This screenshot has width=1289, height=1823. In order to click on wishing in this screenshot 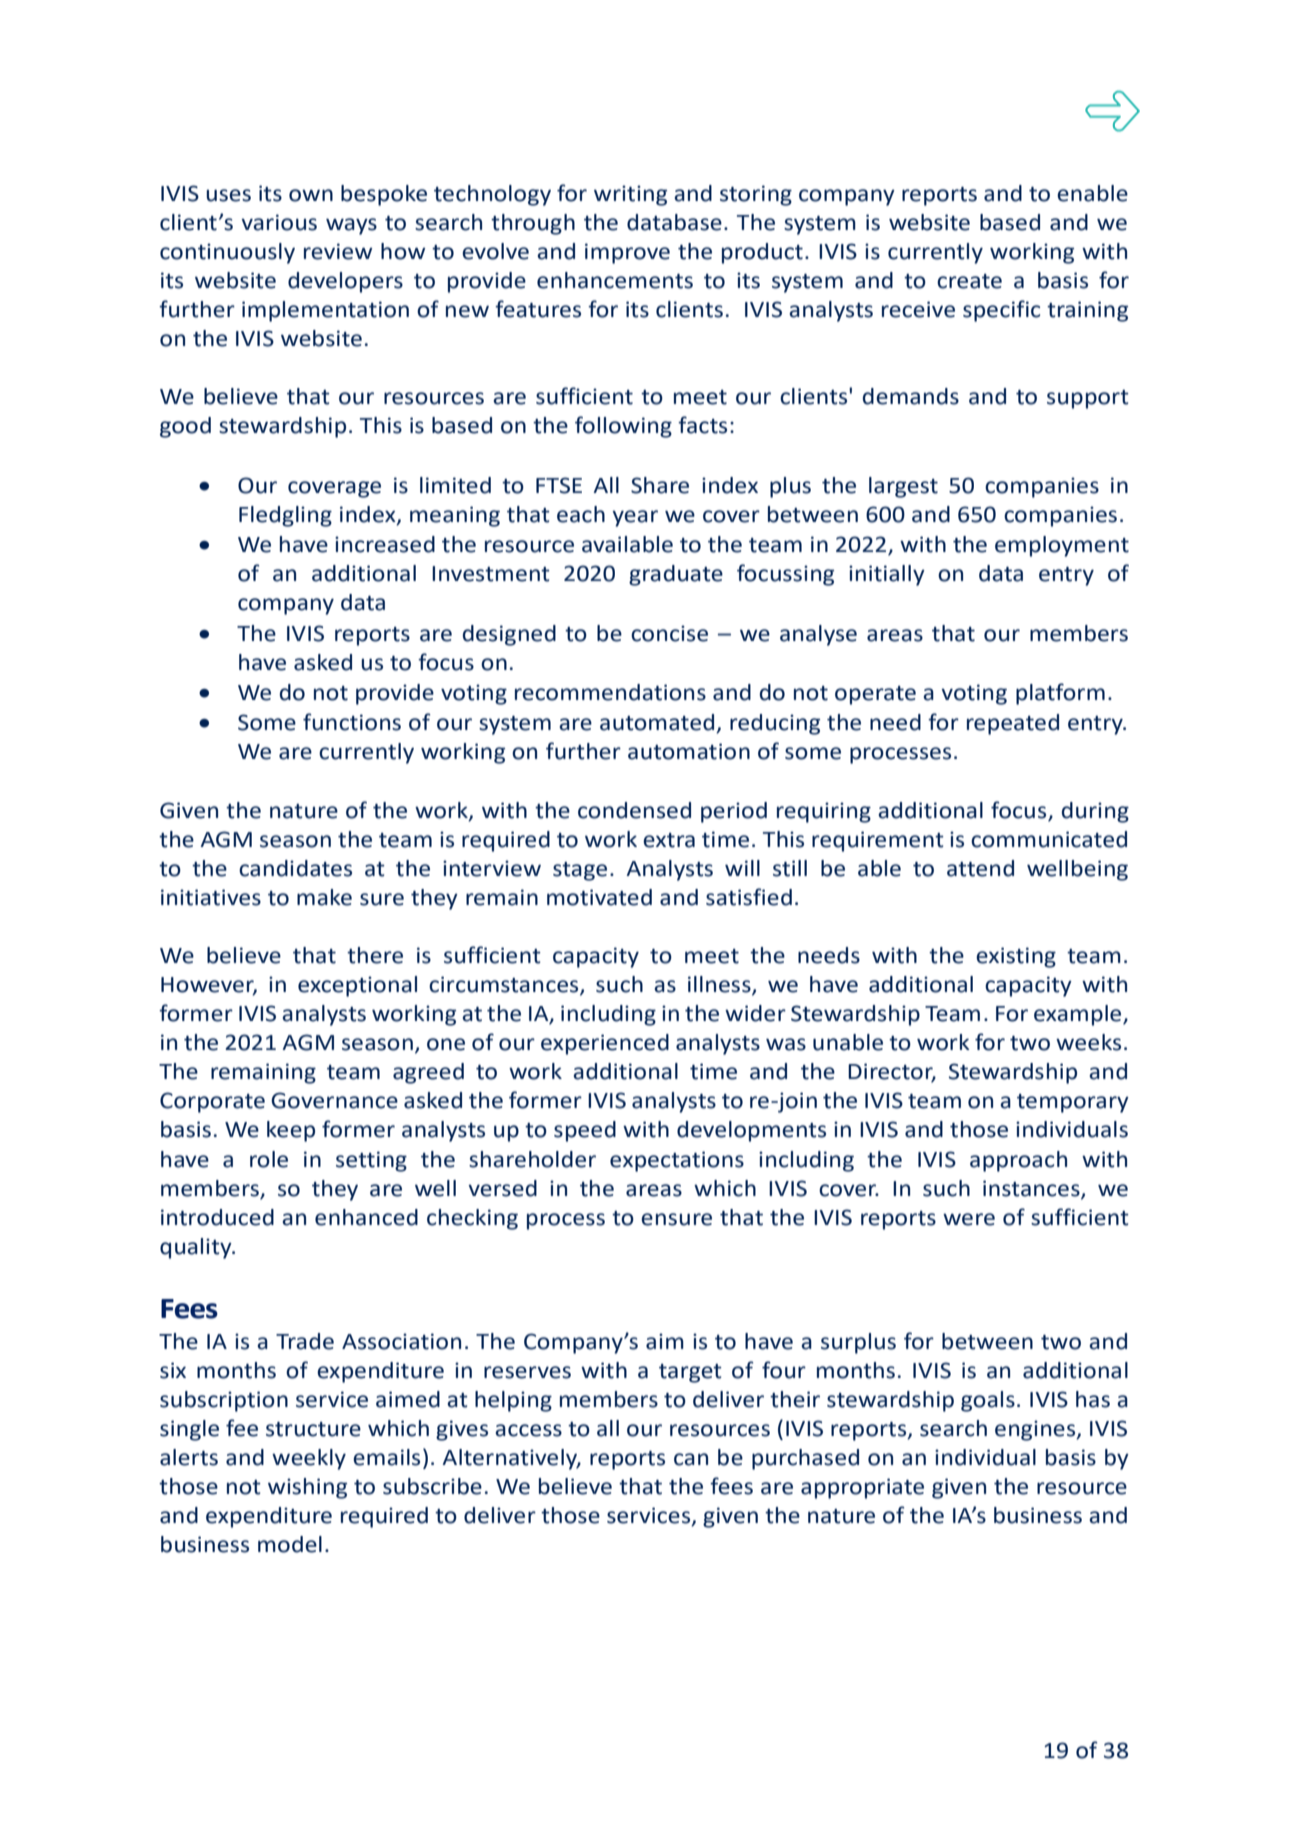, I will do `click(307, 1488)`.
